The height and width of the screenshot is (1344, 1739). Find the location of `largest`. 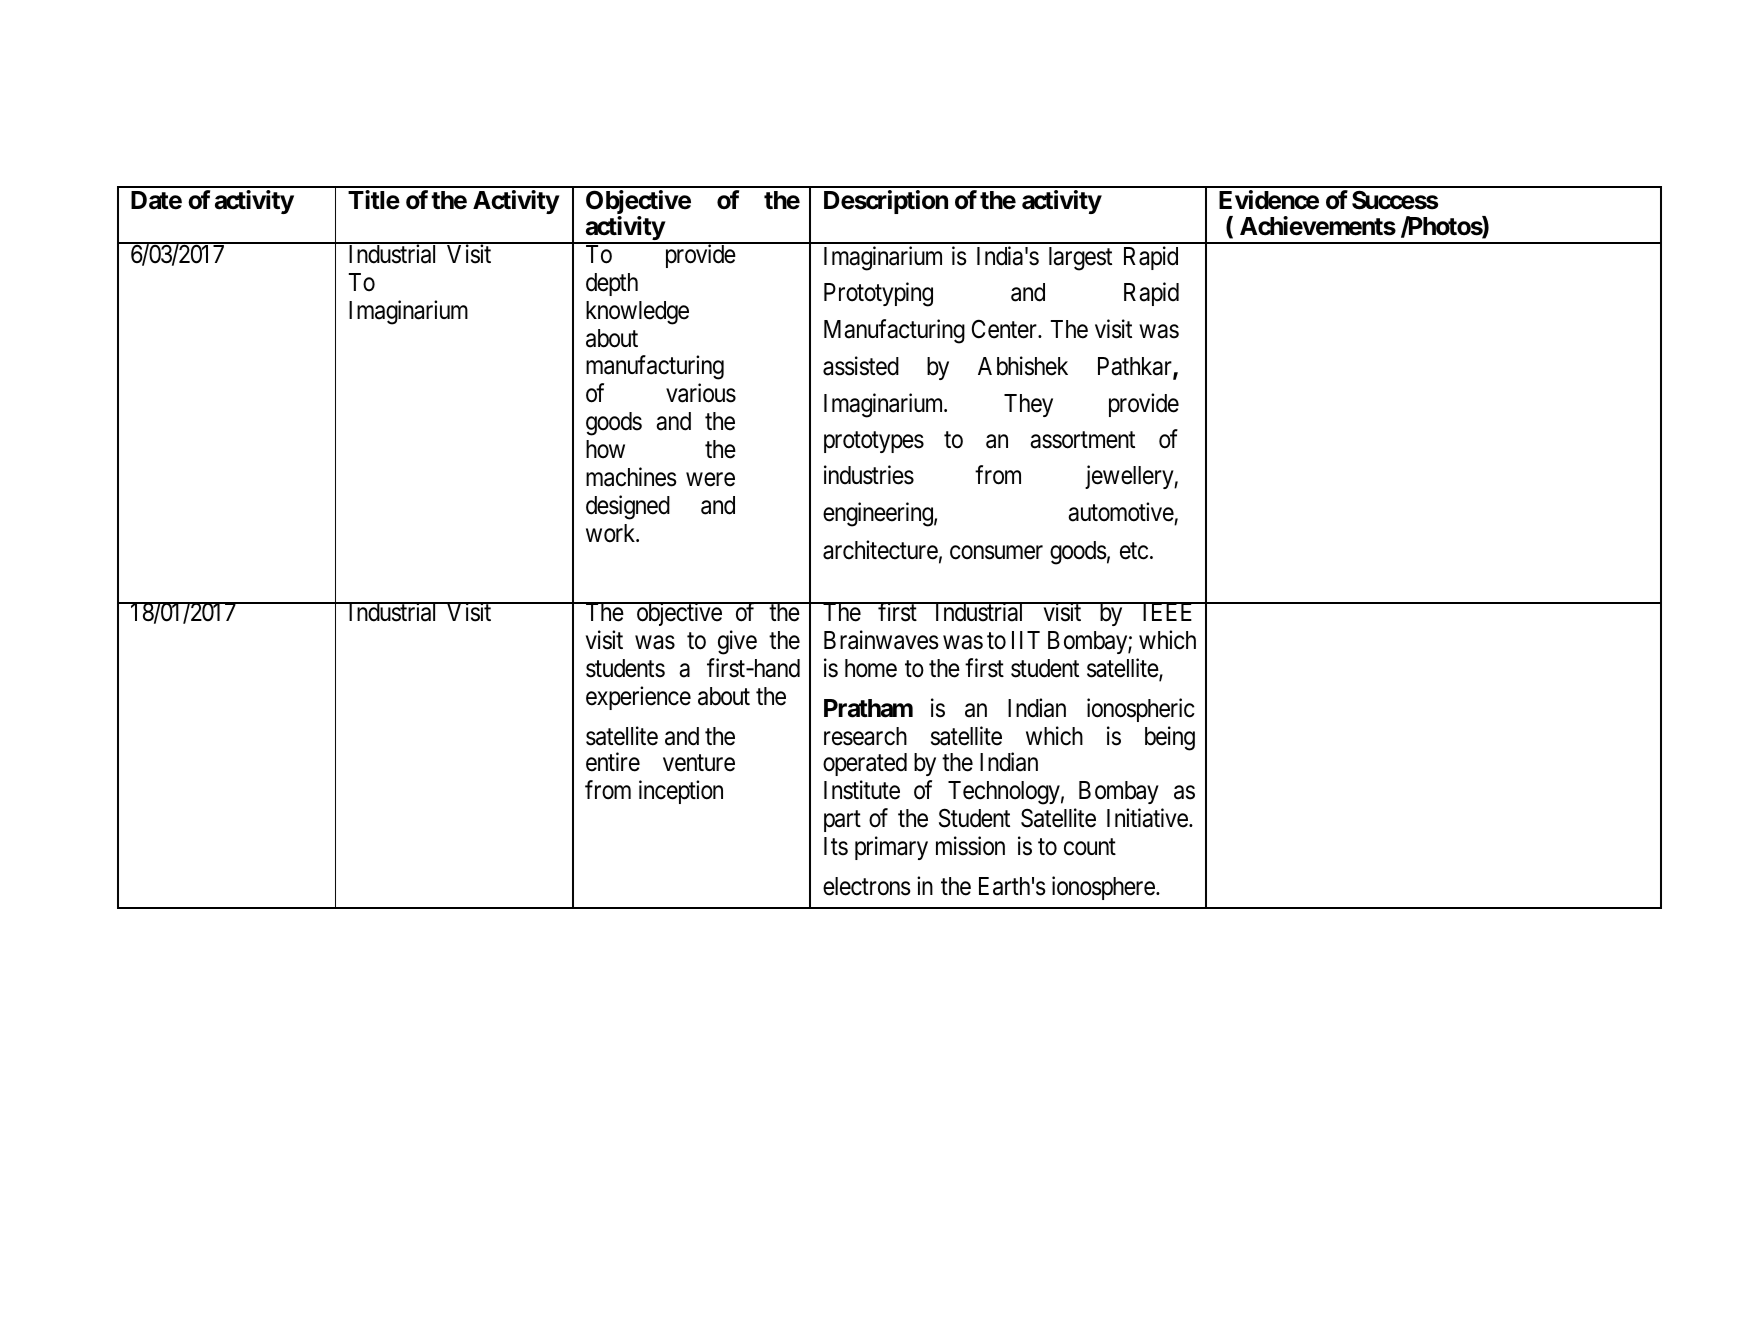

largest is located at coordinates (1080, 259).
